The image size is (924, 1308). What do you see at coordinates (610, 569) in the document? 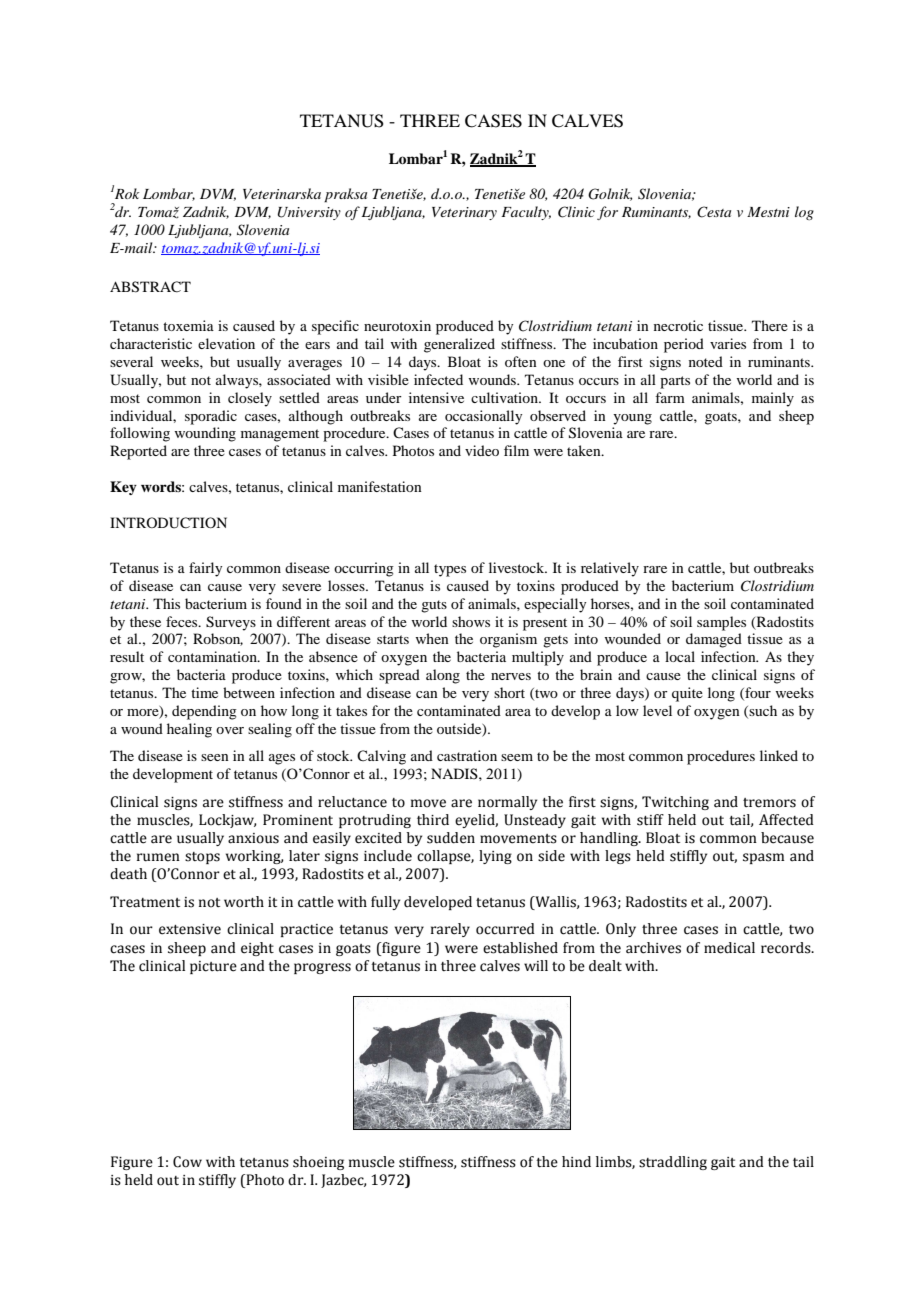
I see `relatively` at bounding box center [610, 569].
